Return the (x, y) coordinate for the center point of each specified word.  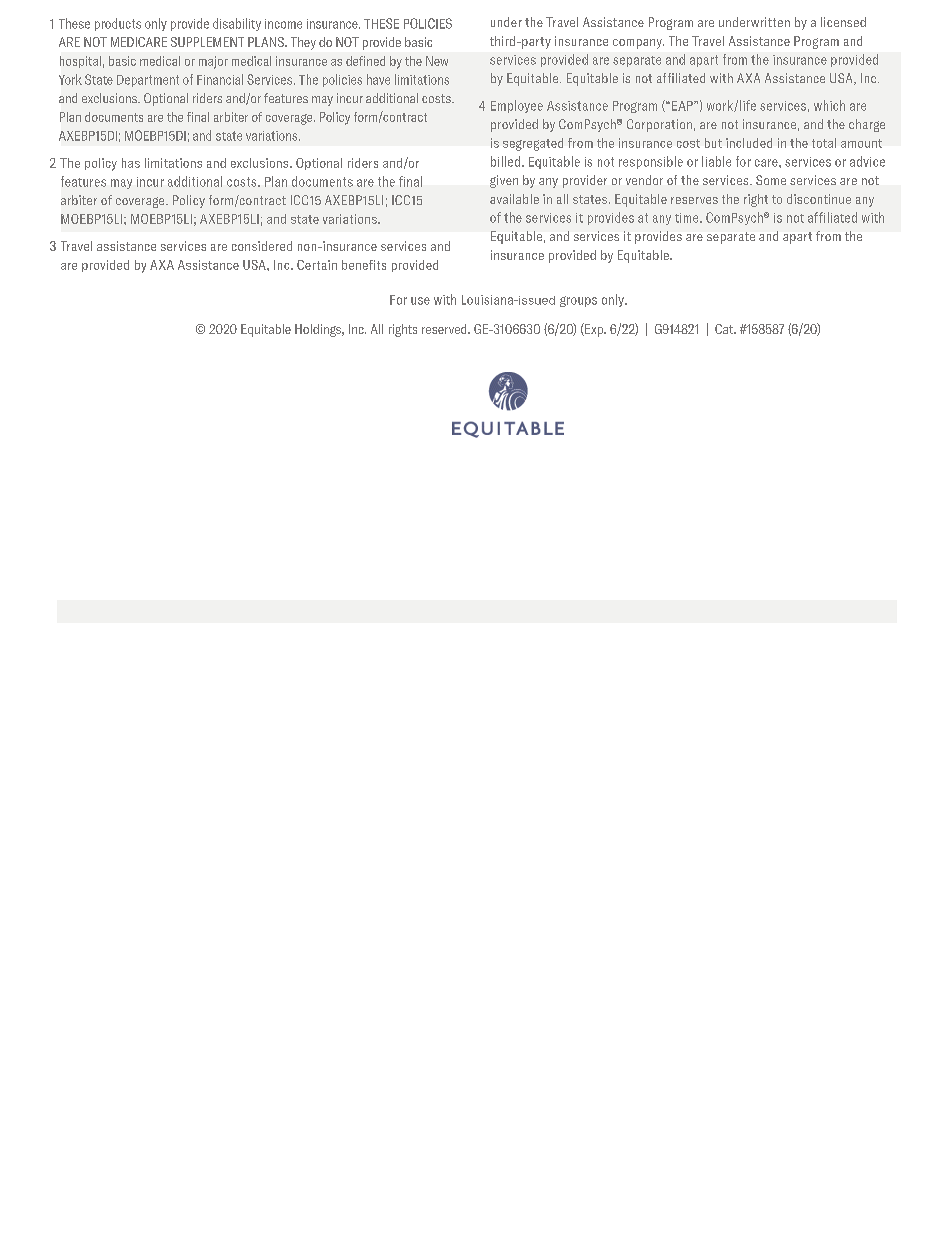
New (437, 61)
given (504, 181)
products (118, 24)
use (420, 301)
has (131, 163)
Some (771, 180)
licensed (843, 22)
